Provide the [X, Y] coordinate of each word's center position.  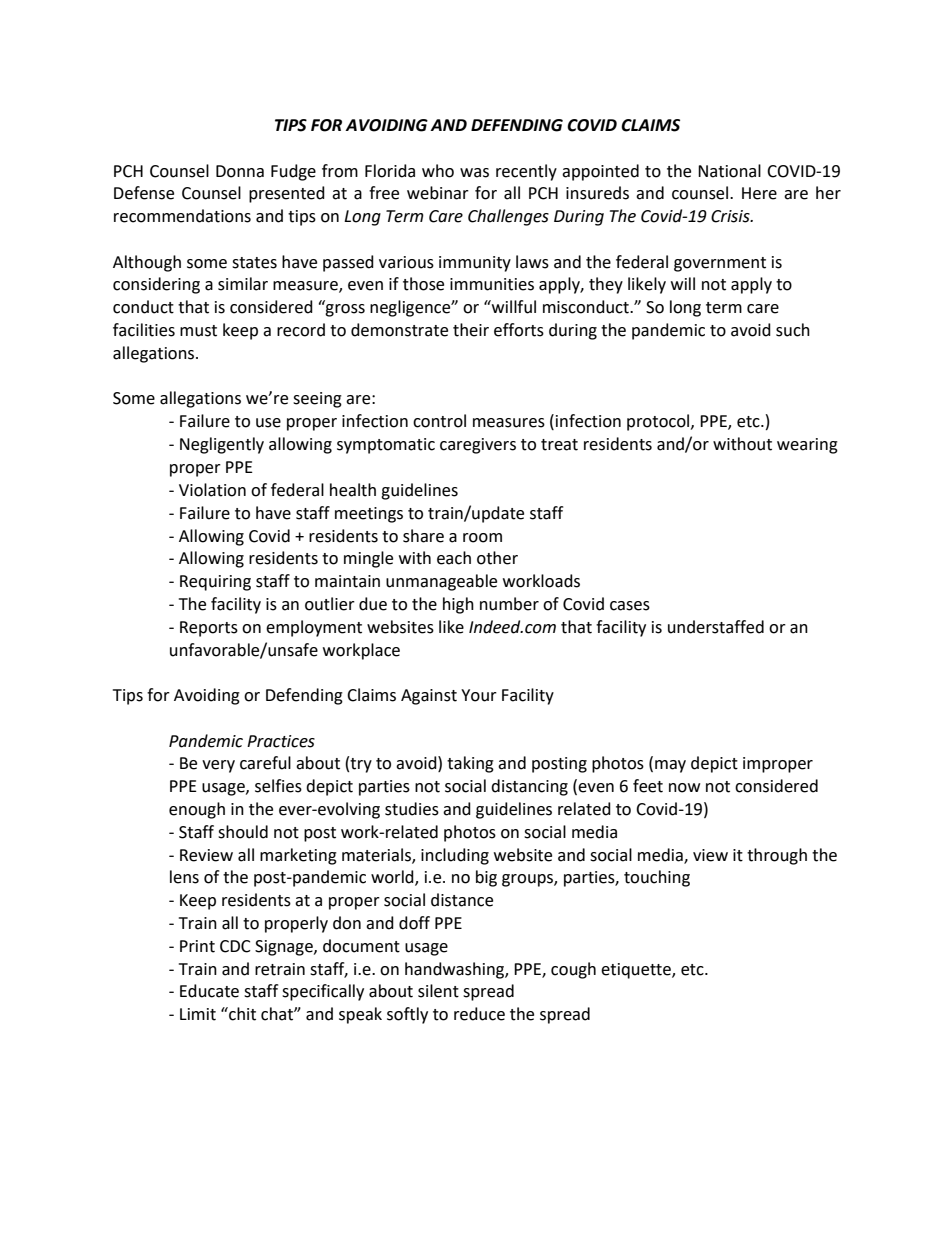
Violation [212, 490]
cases [630, 606]
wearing [807, 446]
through [777, 856]
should [243, 832]
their [471, 330]
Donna [240, 171]
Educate [209, 991]
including [455, 856]
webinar [438, 193]
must [198, 331]
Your [479, 695]
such [793, 330]
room [482, 538]
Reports [209, 629]
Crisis [731, 216]
